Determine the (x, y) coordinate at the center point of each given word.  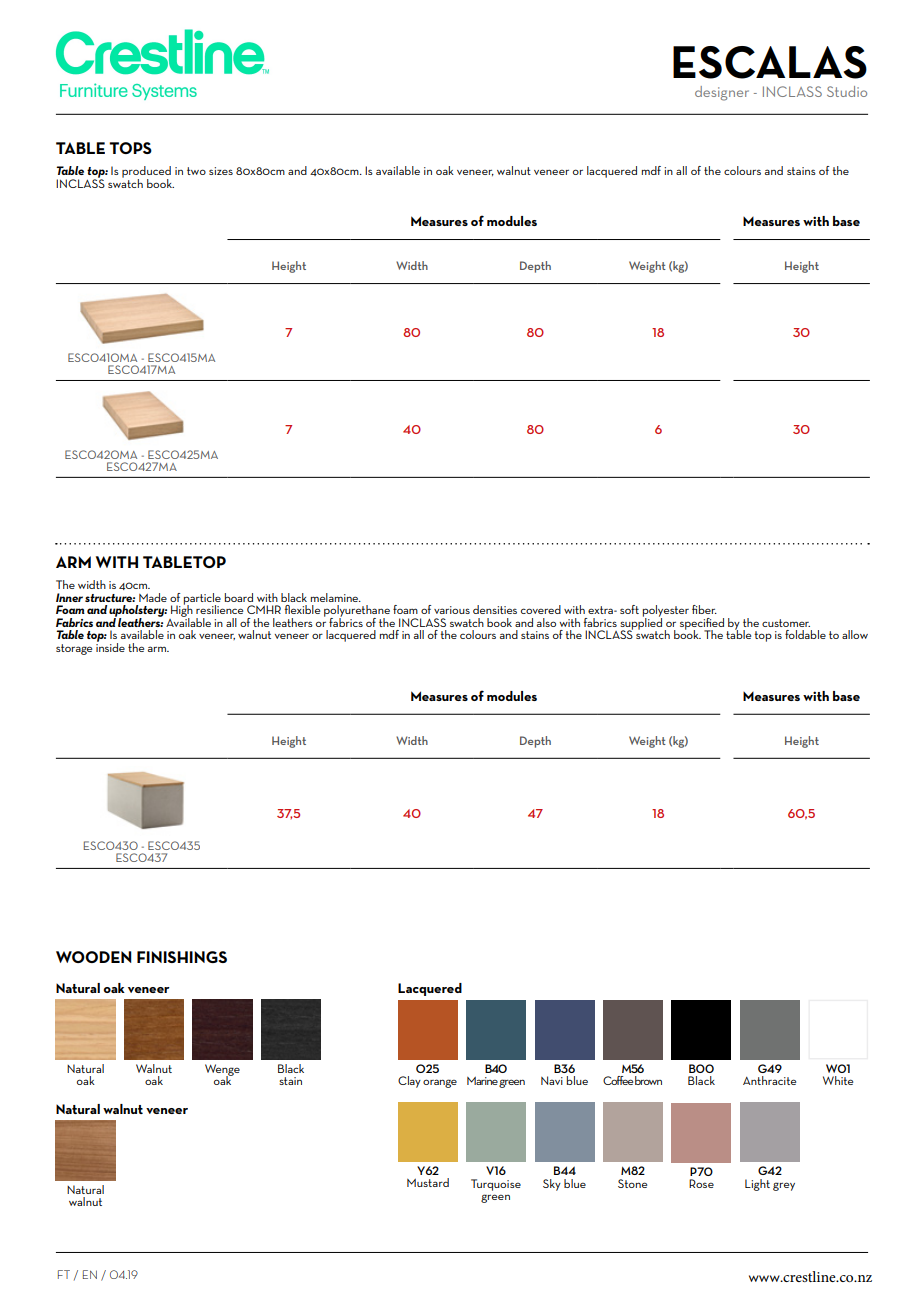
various (452, 610)
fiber (704, 609)
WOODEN (94, 957)
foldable (805, 634)
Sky (552, 1185)
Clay (409, 1082)
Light (757, 1185)
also (546, 622)
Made (153, 597)
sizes (221, 171)
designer (722, 93)
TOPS (130, 148)
